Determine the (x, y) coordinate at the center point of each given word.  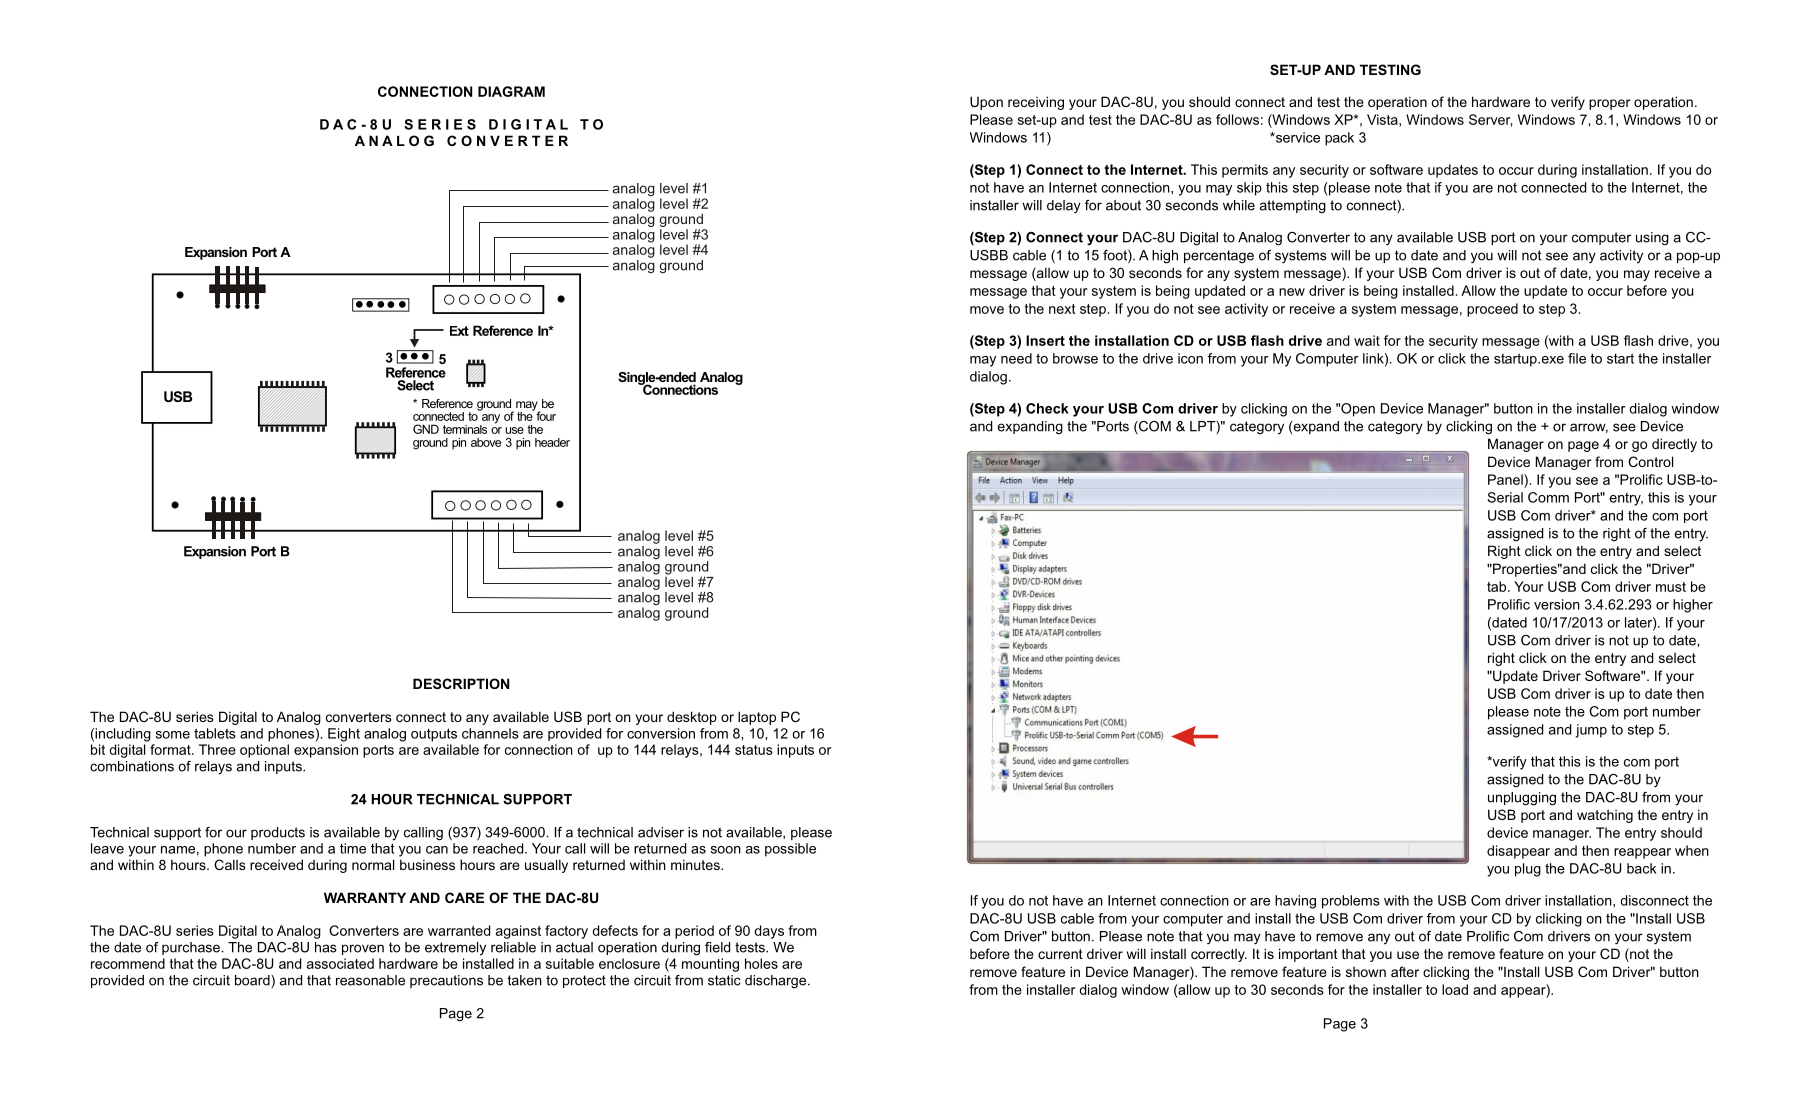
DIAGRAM (511, 91)
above (486, 442)
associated (340, 963)
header (552, 442)
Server (1491, 120)
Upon (986, 103)
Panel (1506, 479)
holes (761, 963)
